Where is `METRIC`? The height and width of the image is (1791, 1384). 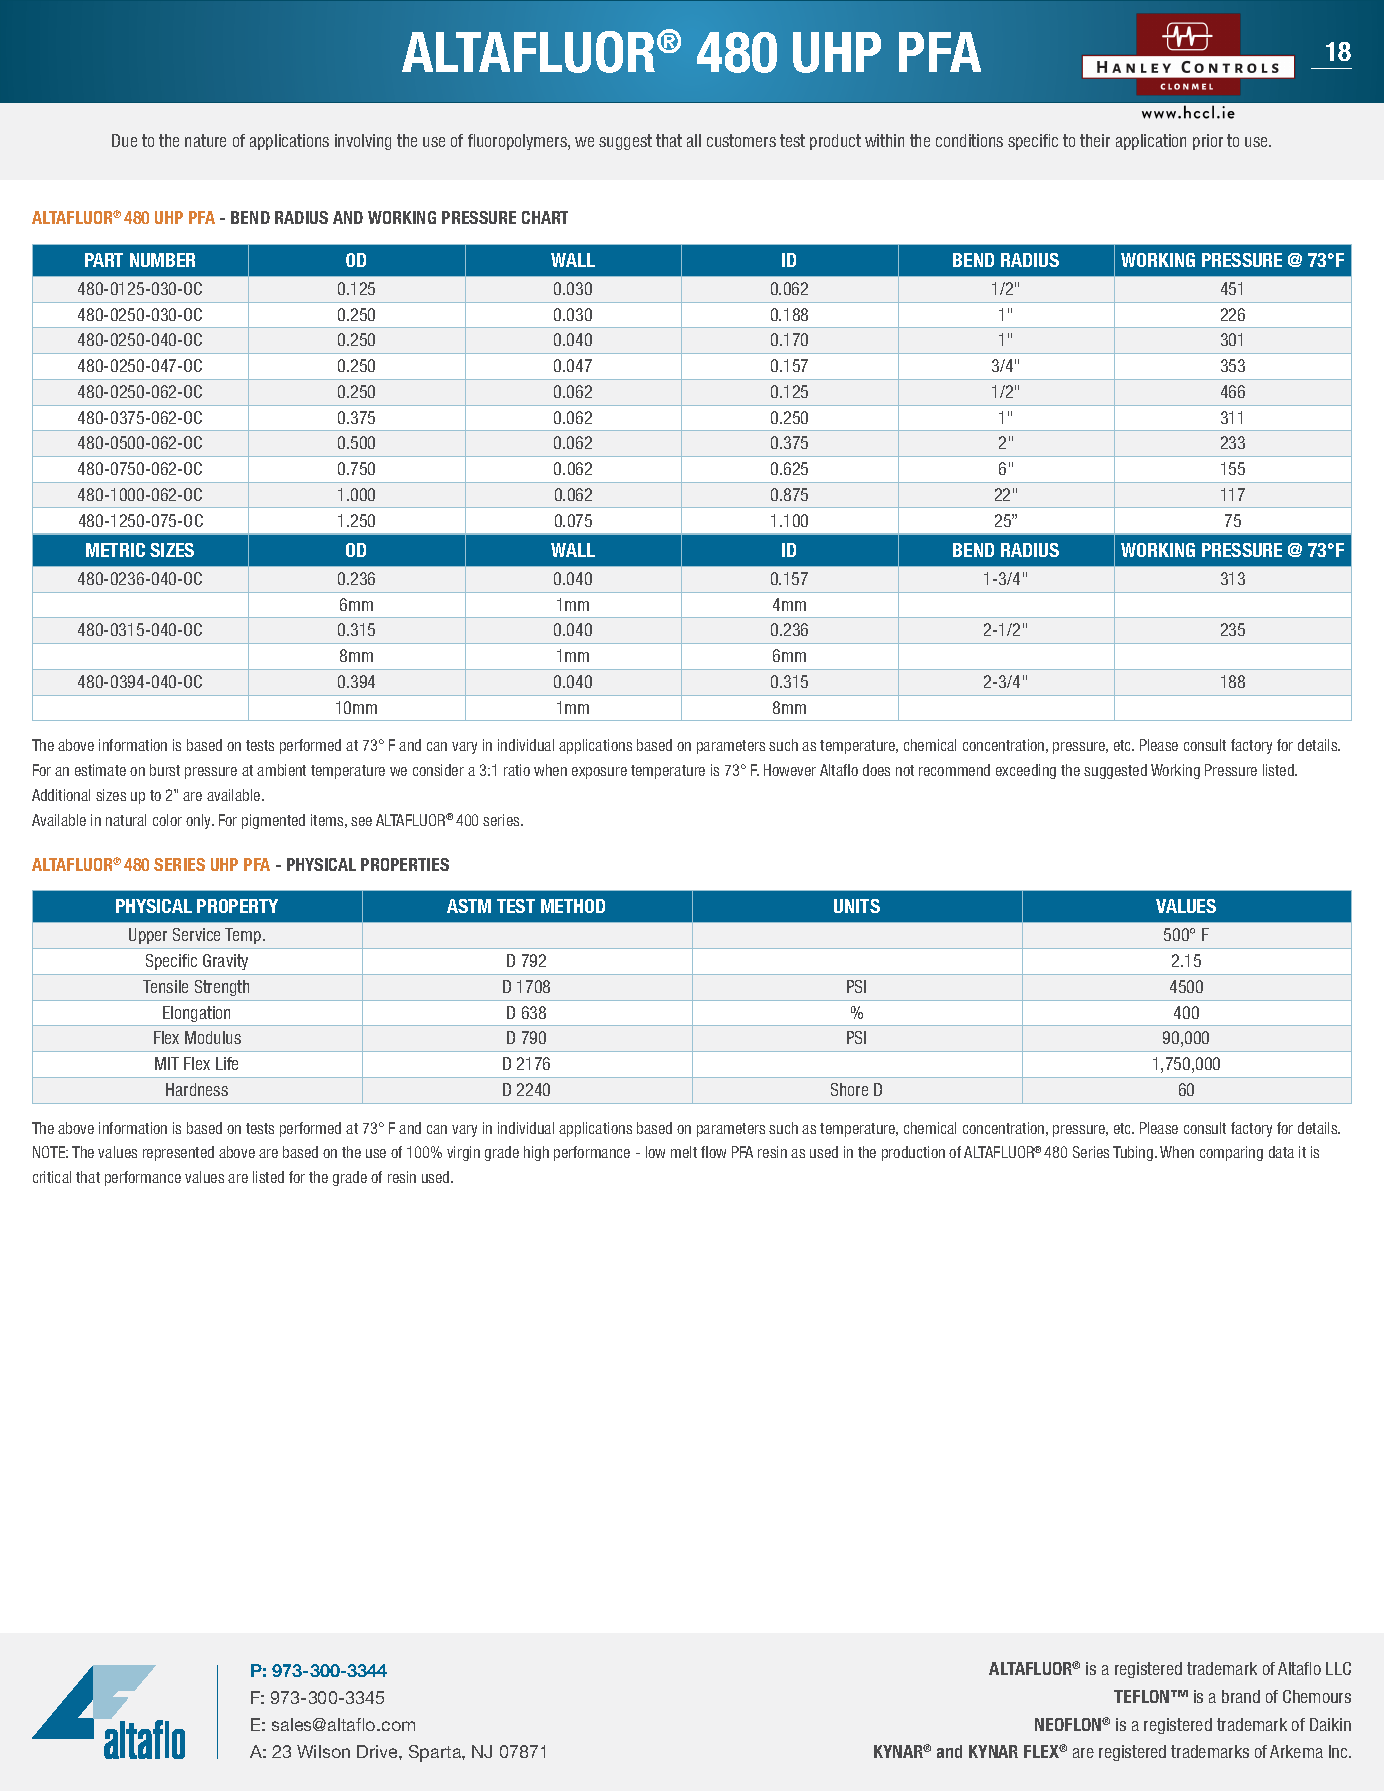
METRIC is located at coordinates (115, 550).
